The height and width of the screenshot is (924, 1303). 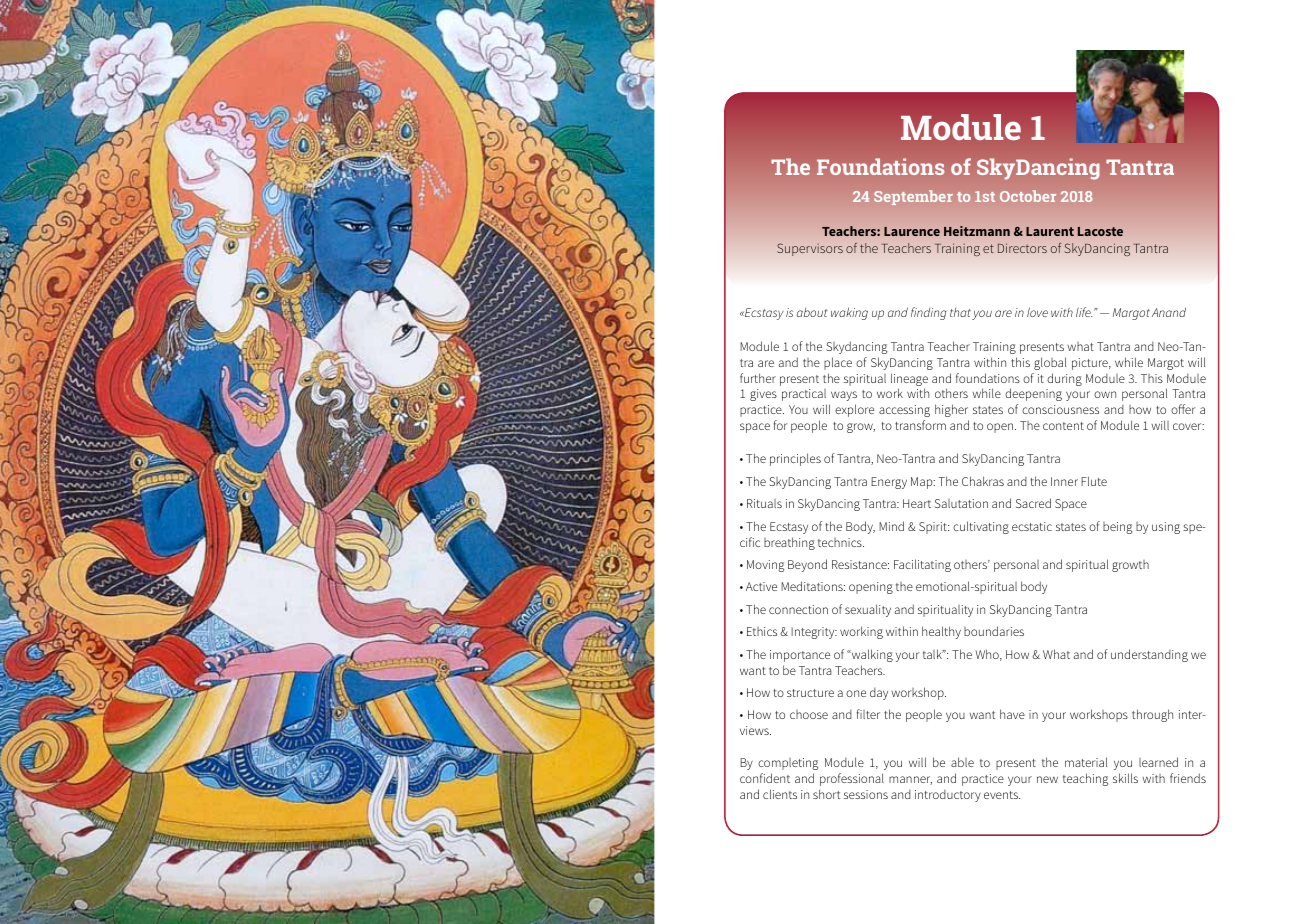 What do you see at coordinates (1149, 655) in the screenshot?
I see `understanding` at bounding box center [1149, 655].
